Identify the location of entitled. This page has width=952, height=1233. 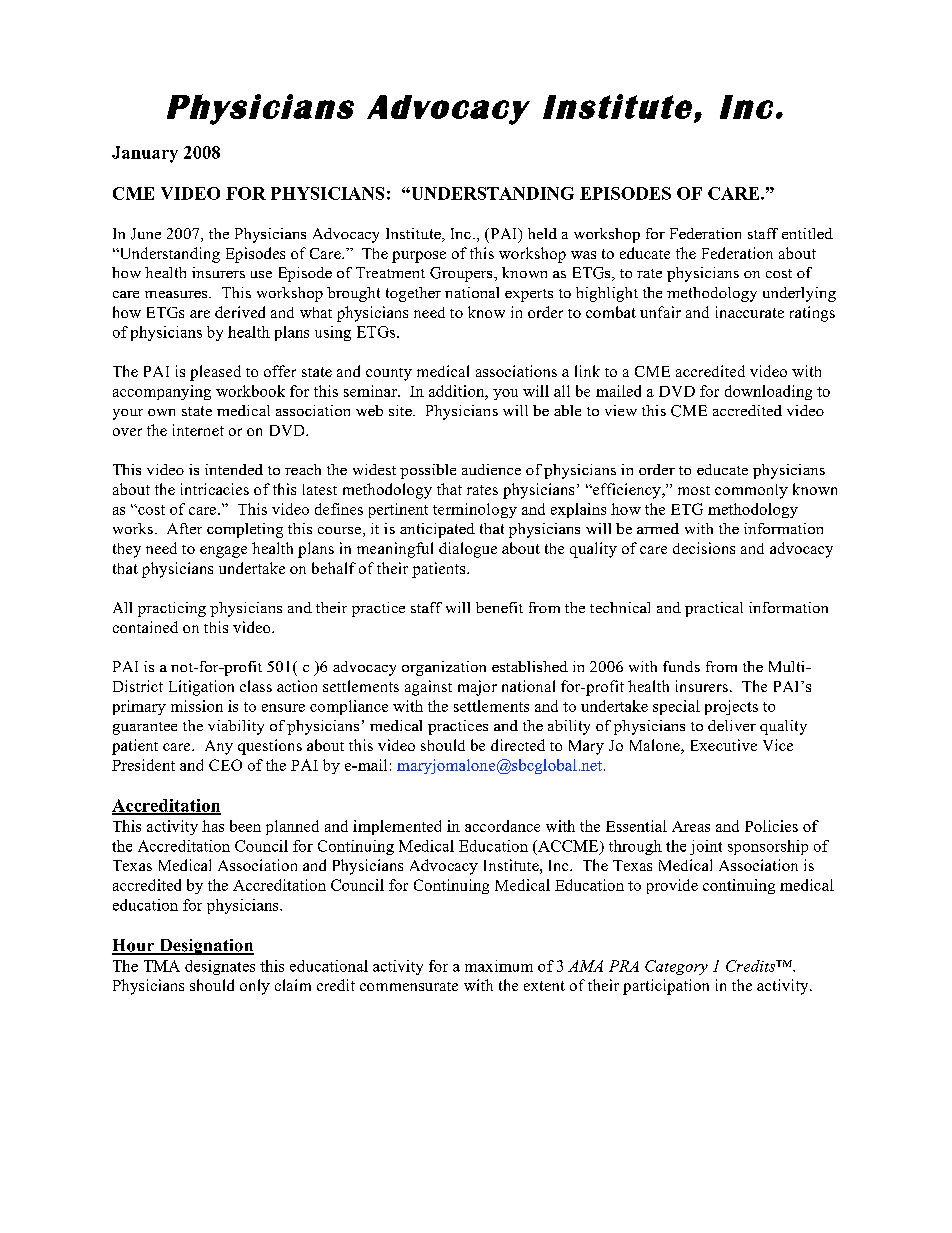
(807, 233).
